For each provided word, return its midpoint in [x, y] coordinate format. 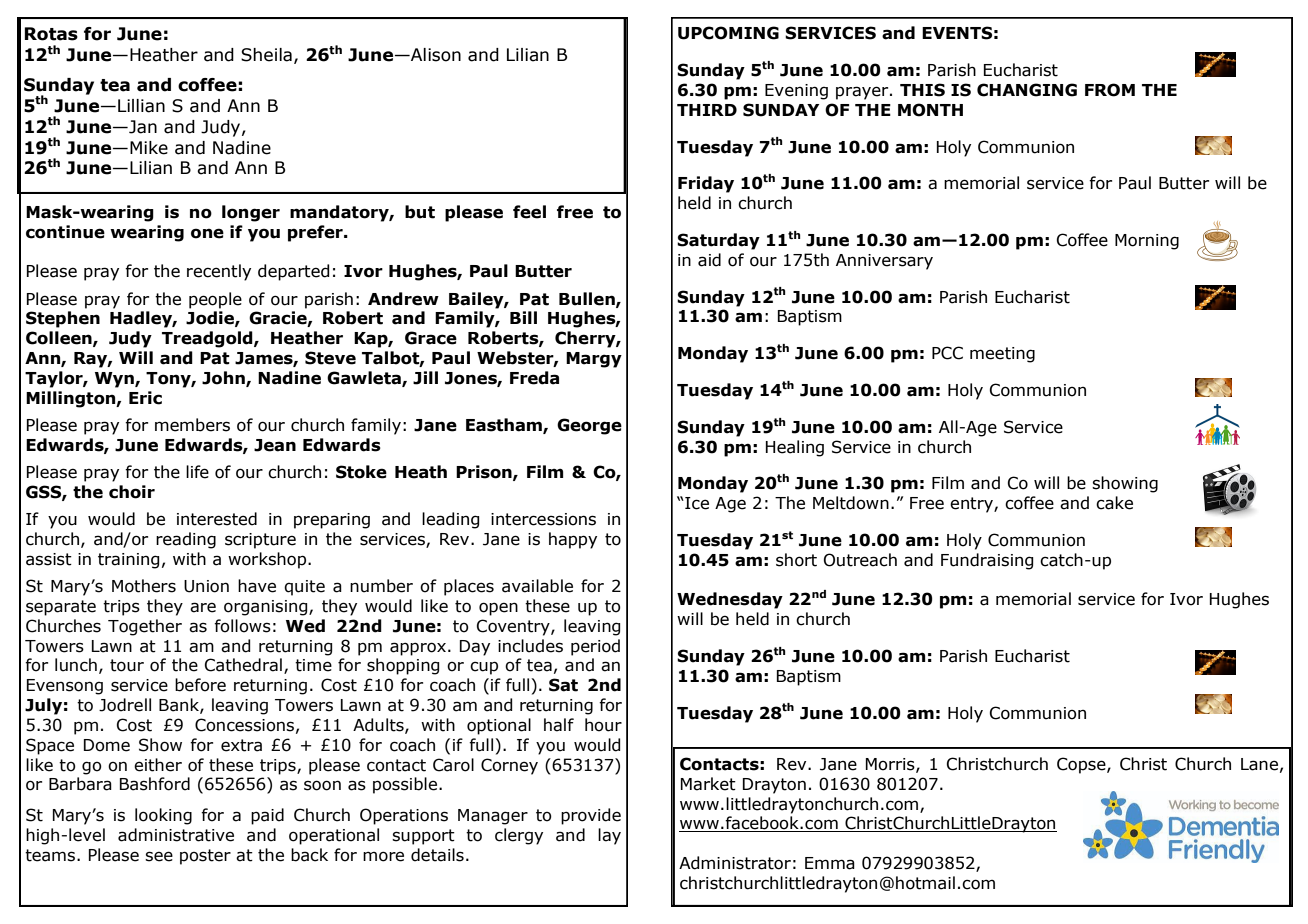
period [595, 647]
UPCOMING [728, 33]
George [589, 426]
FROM [1110, 90]
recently [219, 272]
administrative [176, 835]
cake [1114, 503]
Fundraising [987, 561]
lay [609, 836]
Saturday [718, 241]
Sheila [266, 55]
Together [145, 627]
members [192, 425]
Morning [1147, 242]
